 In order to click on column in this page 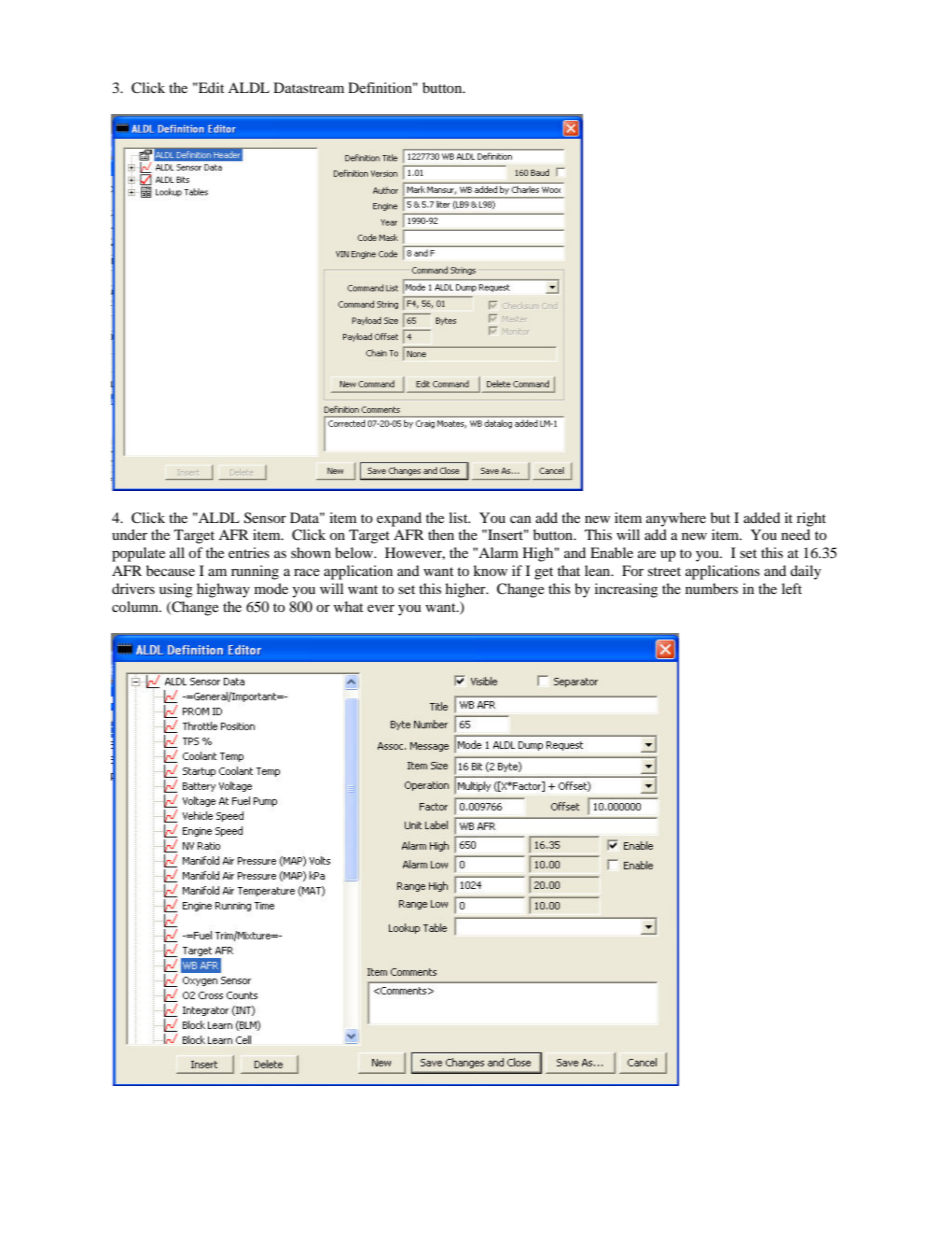, I will do `click(136, 606)`.
